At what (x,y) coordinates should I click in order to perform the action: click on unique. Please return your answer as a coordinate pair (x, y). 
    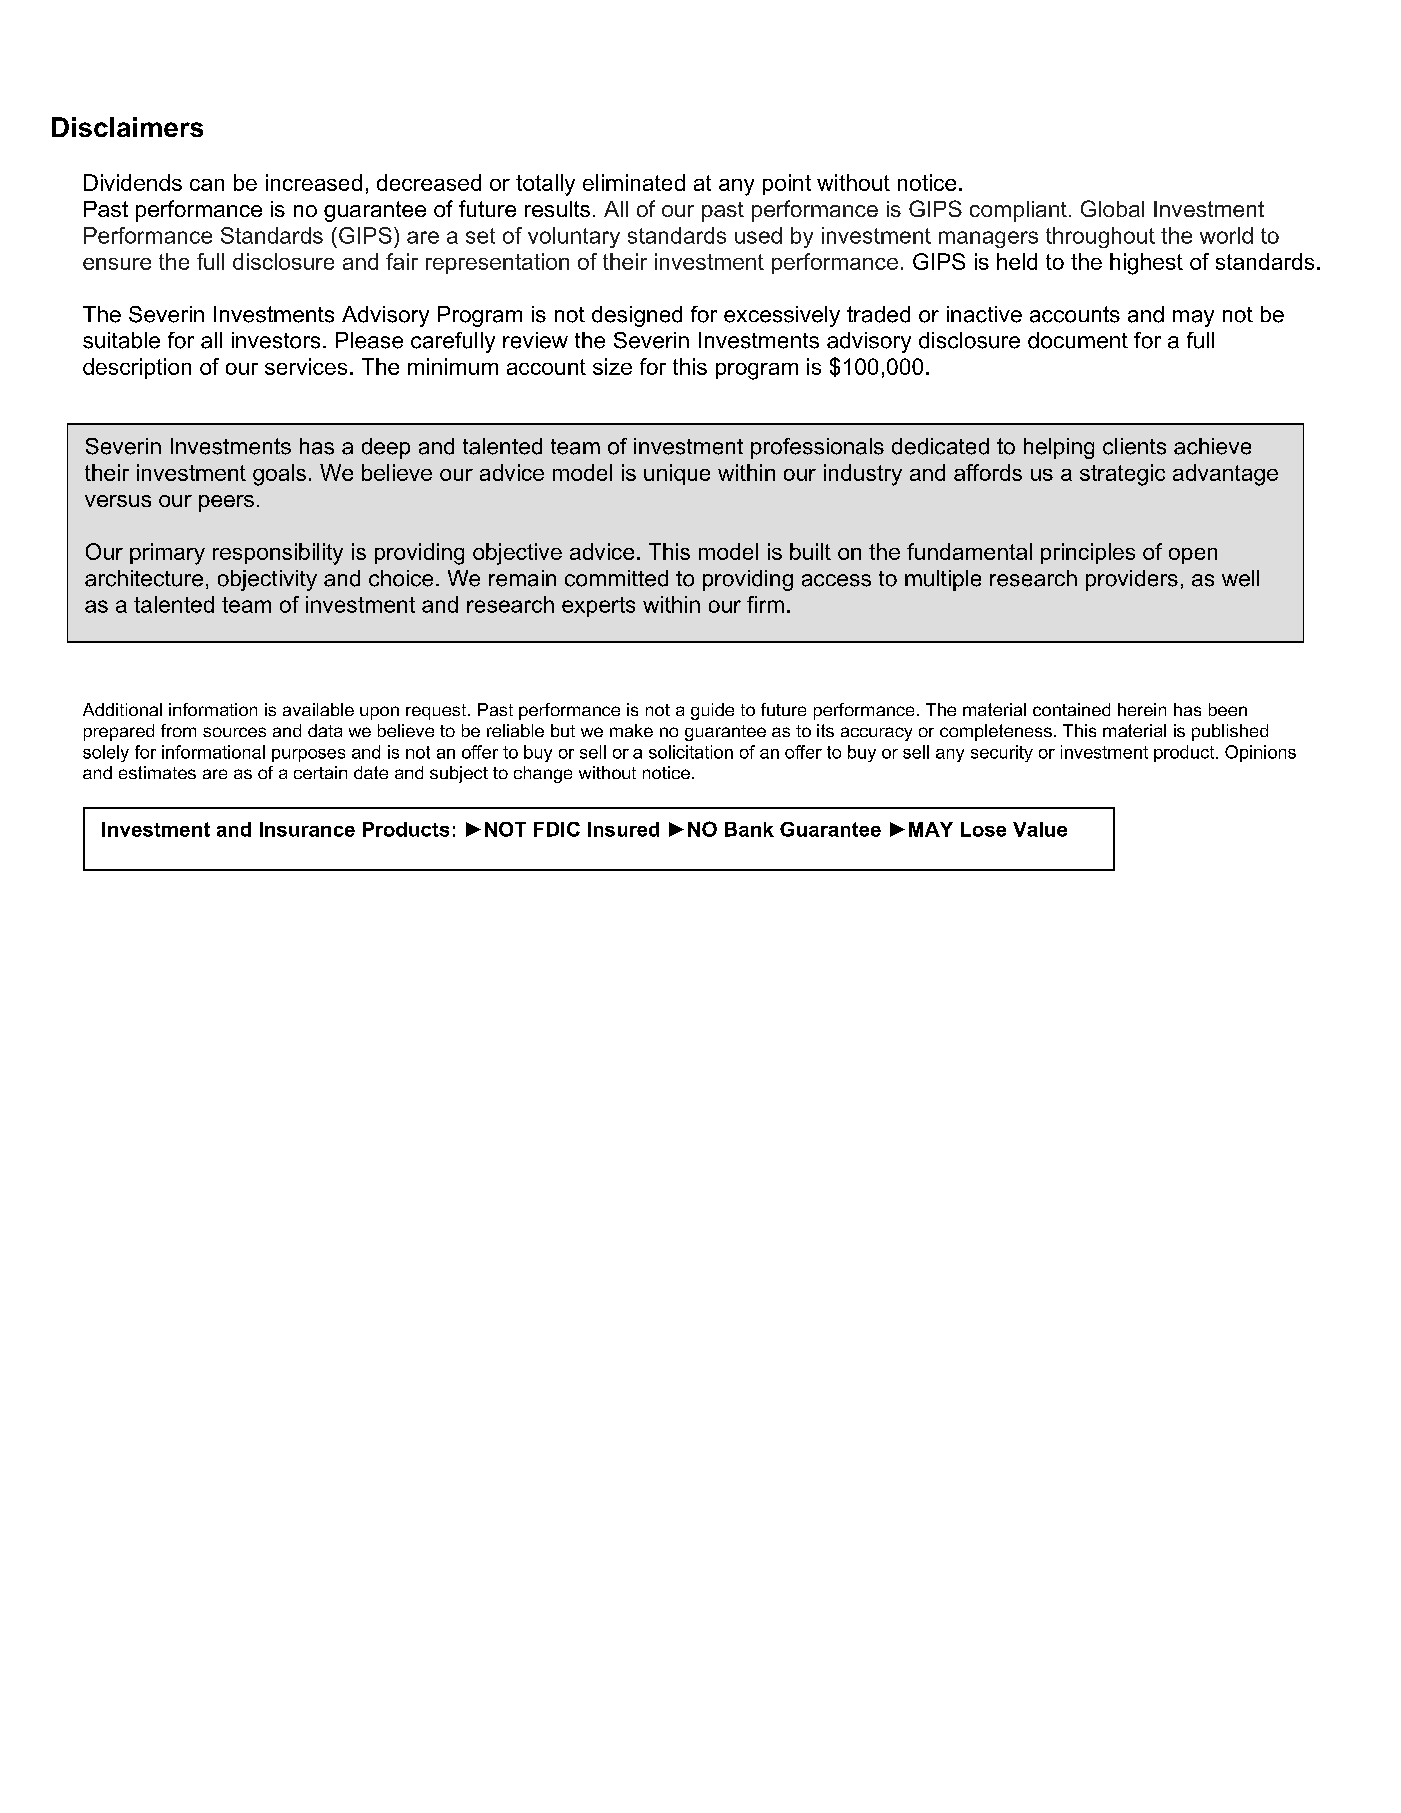
    Looking at the image, I should click on (677, 474).
